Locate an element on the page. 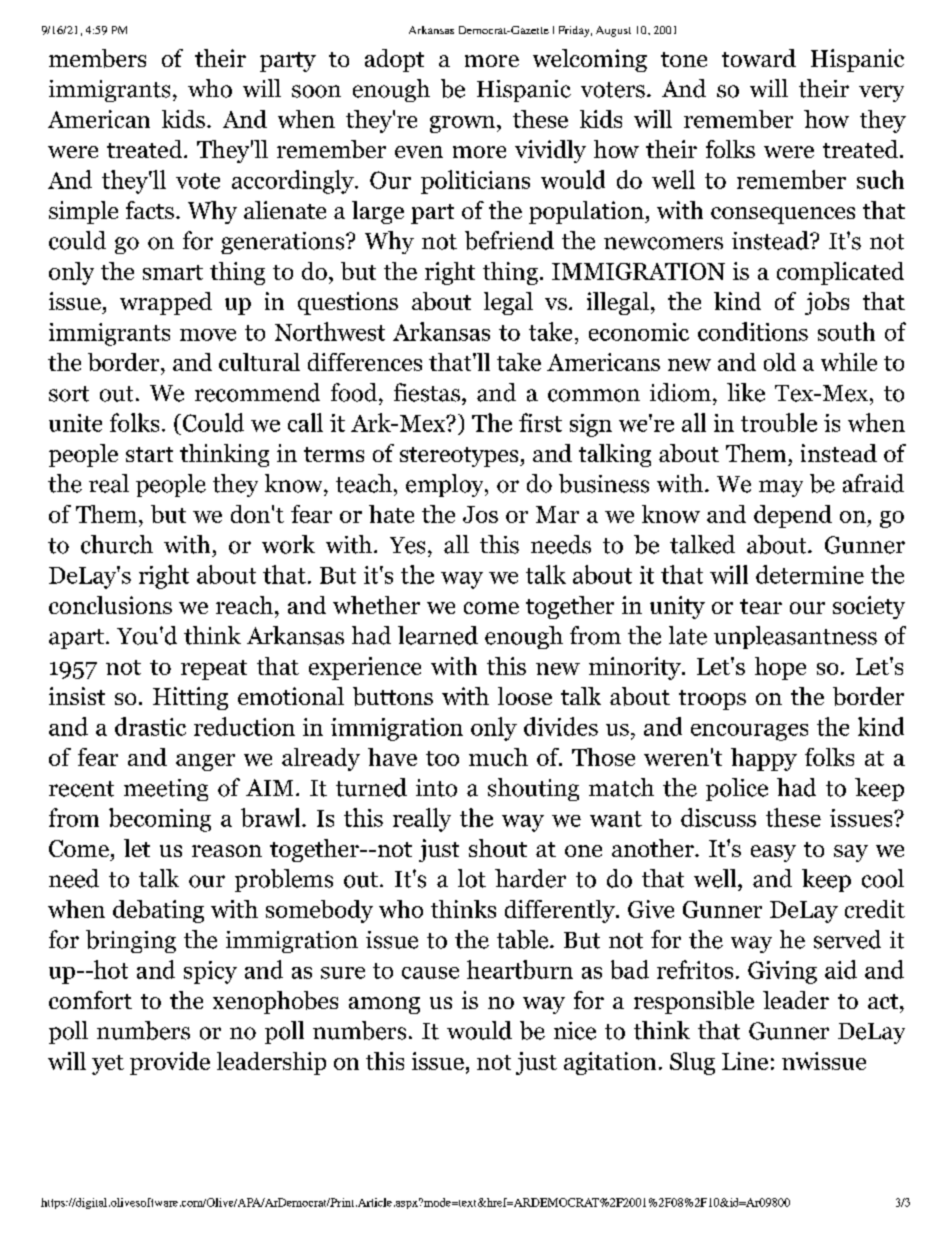 The width and height of the image is (952, 1233). toward is located at coordinates (759, 58).
